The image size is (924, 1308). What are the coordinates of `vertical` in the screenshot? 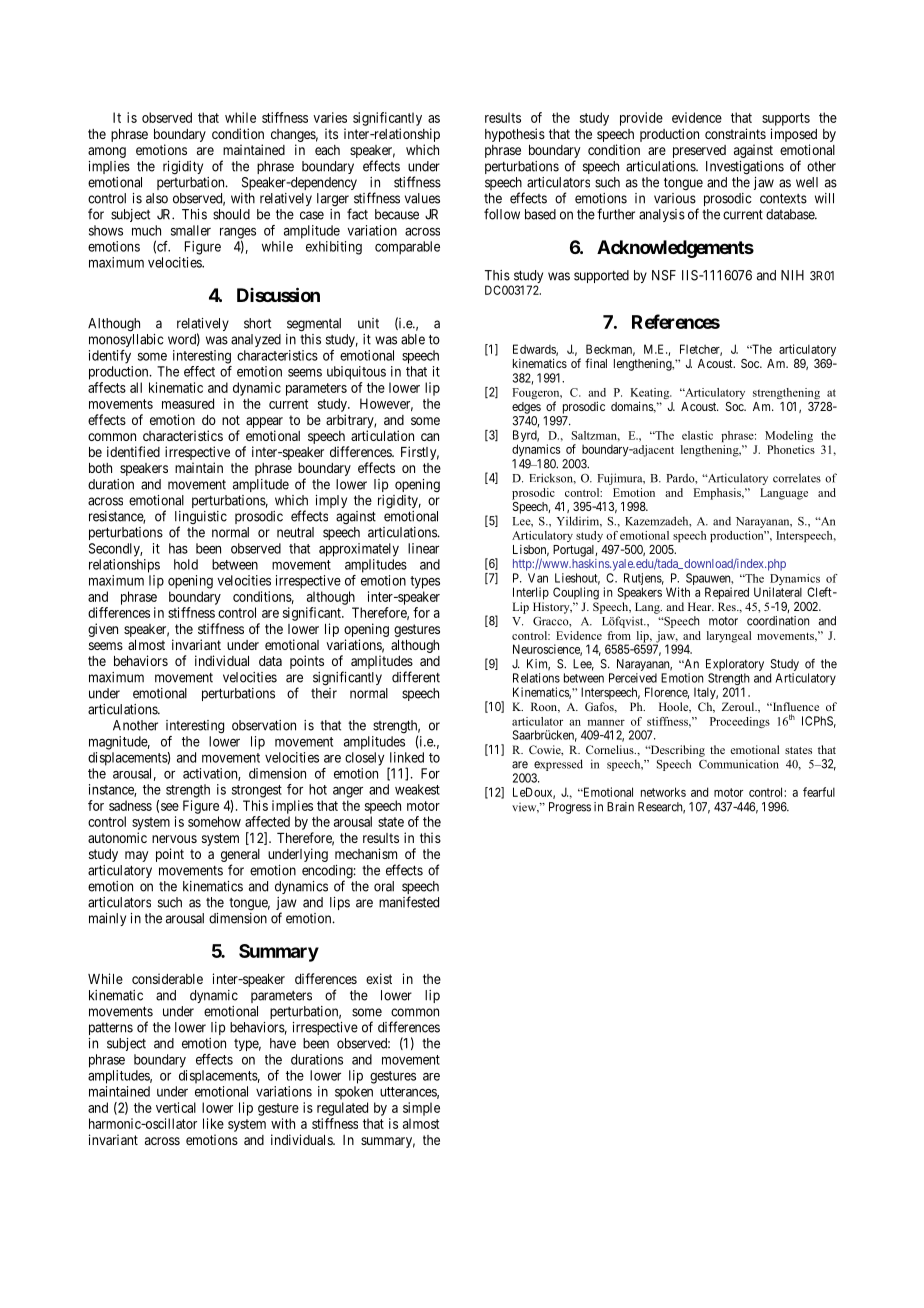 It's located at (176, 1107).
